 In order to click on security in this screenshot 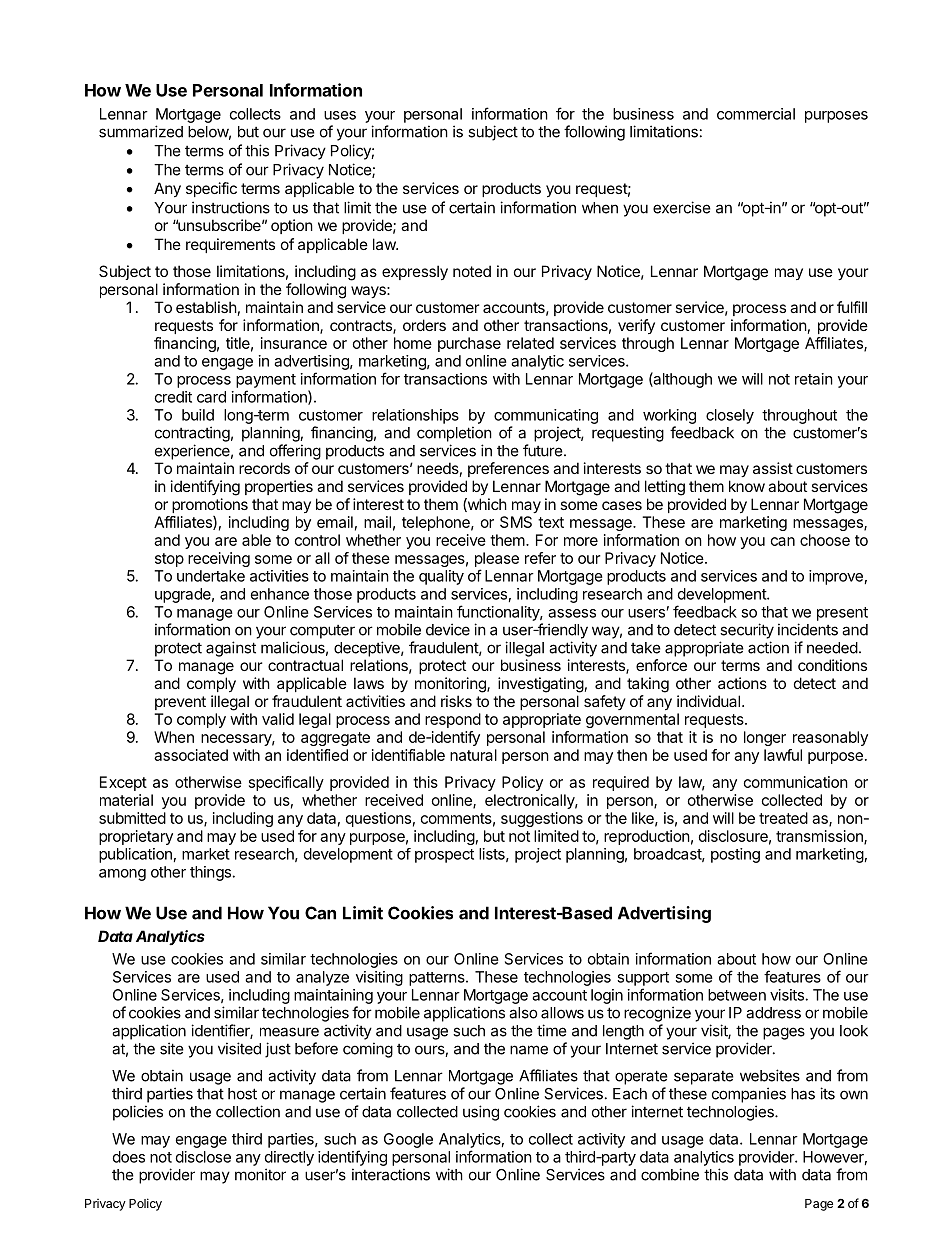, I will do `click(747, 631)`.
